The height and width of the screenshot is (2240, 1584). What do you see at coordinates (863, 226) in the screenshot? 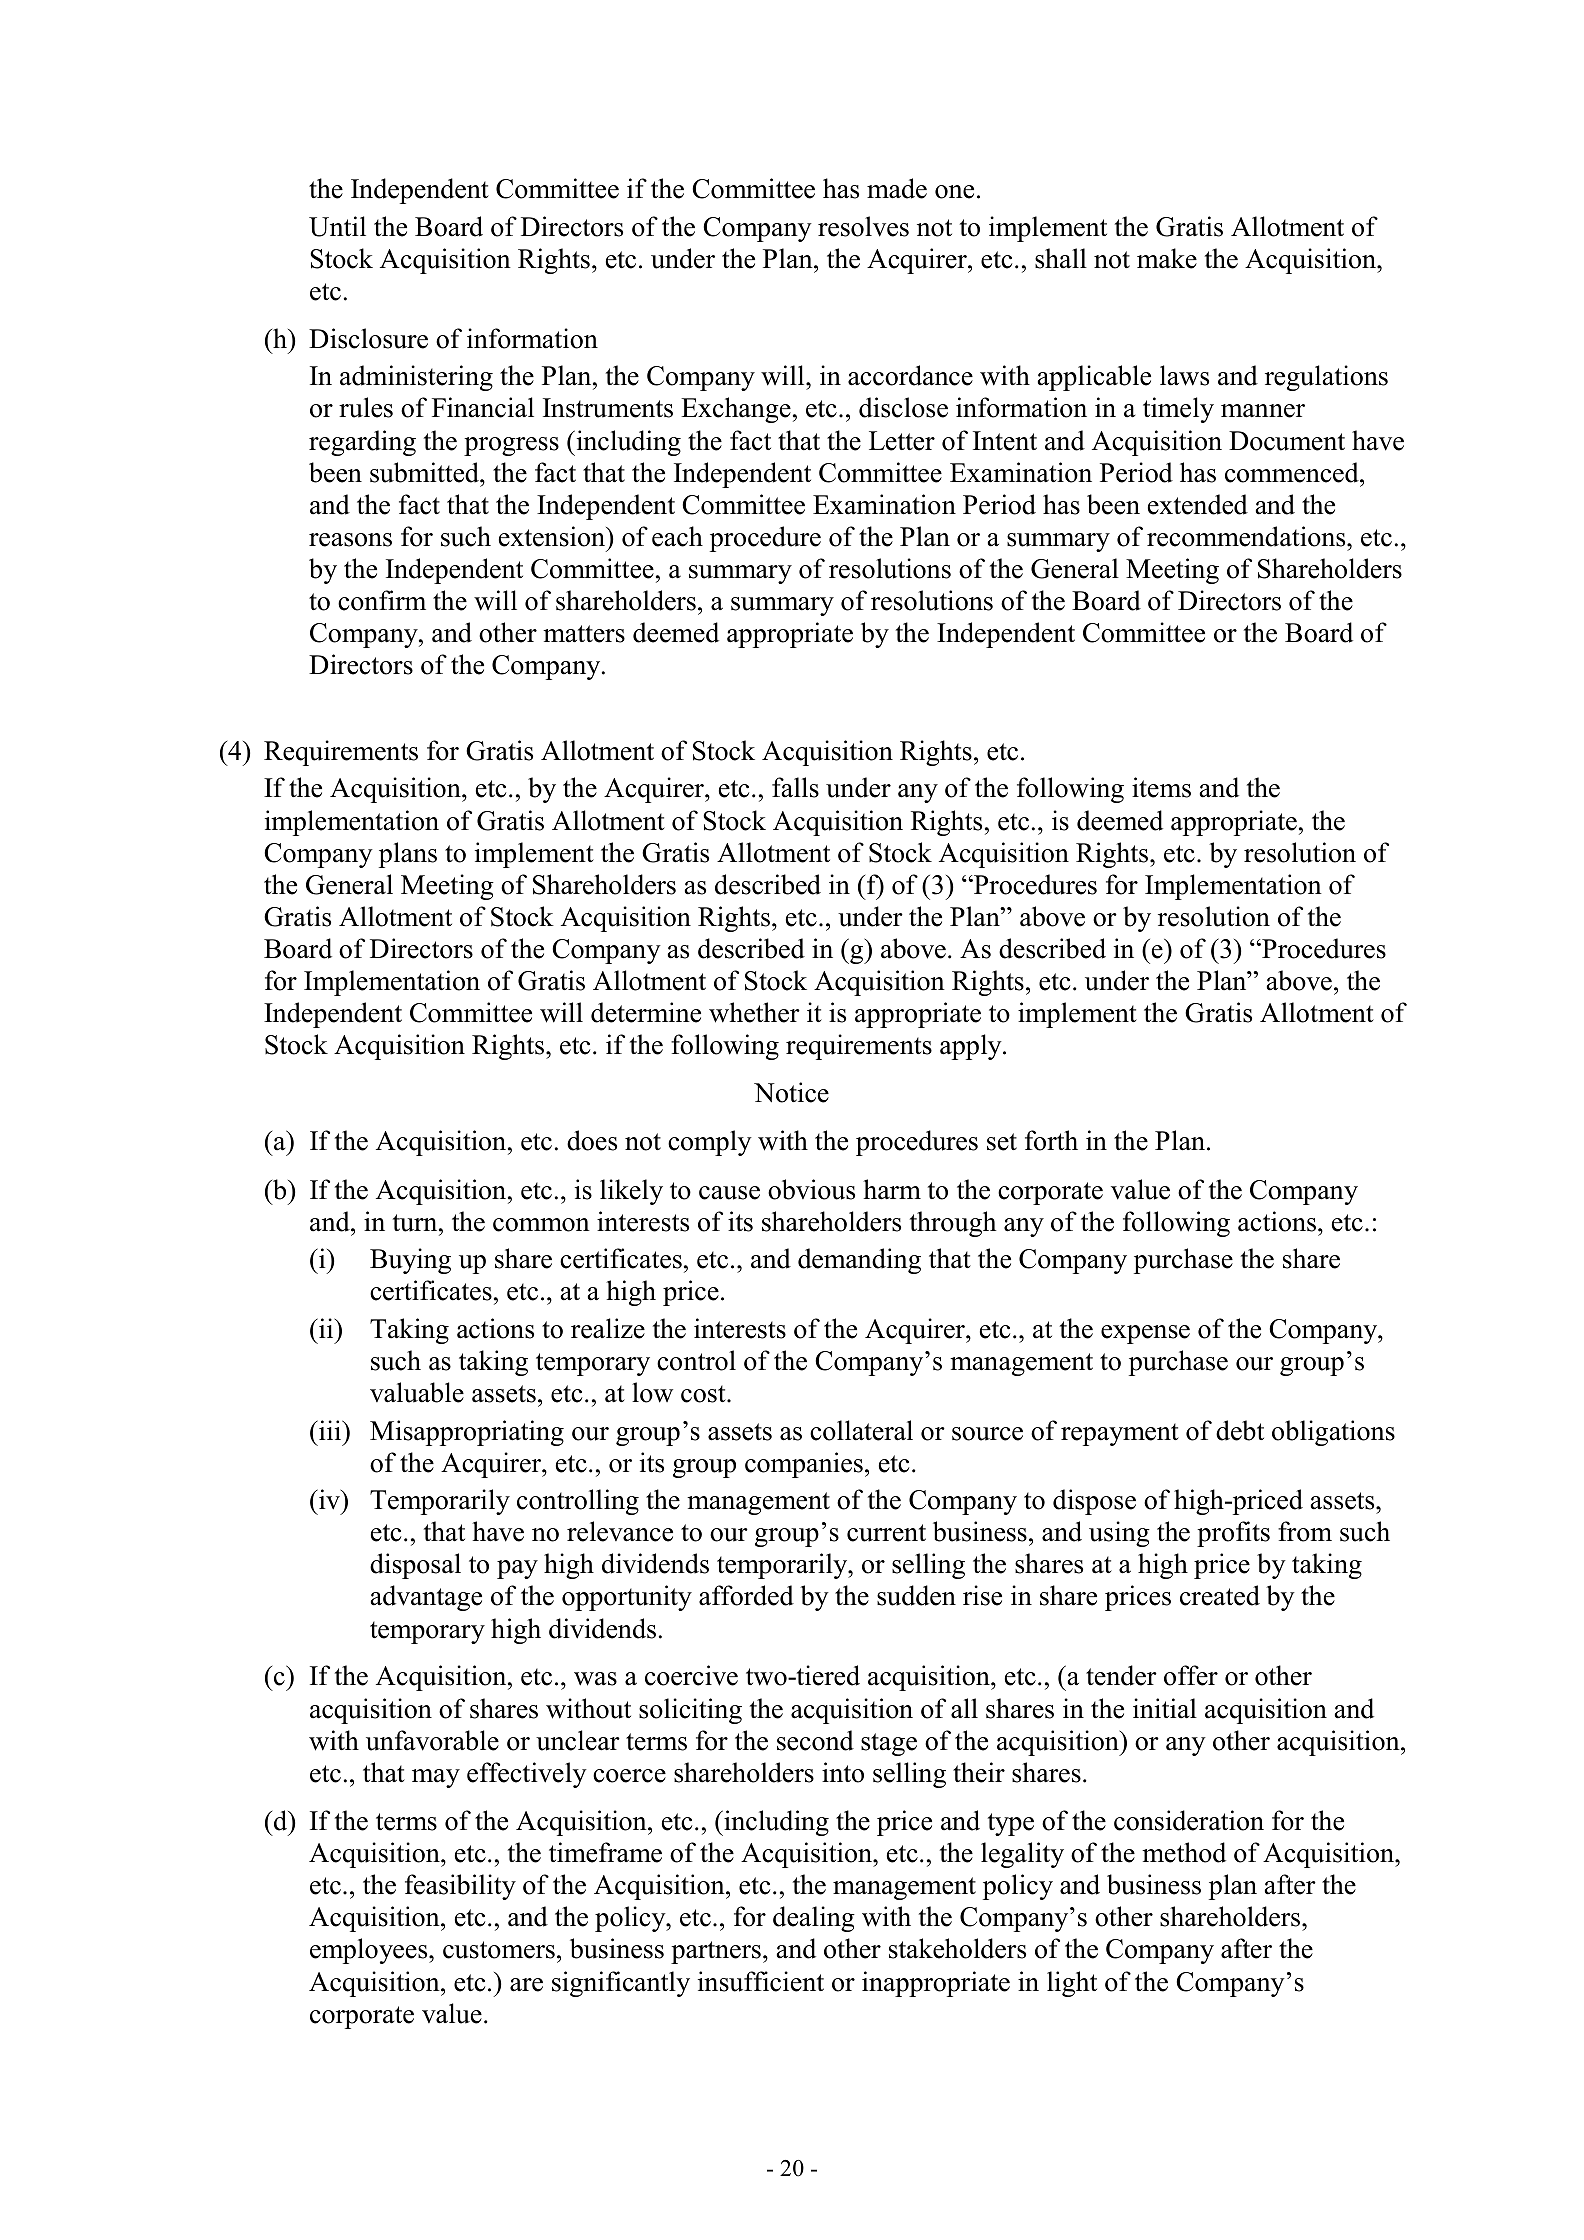
I see `resolves` at bounding box center [863, 226].
